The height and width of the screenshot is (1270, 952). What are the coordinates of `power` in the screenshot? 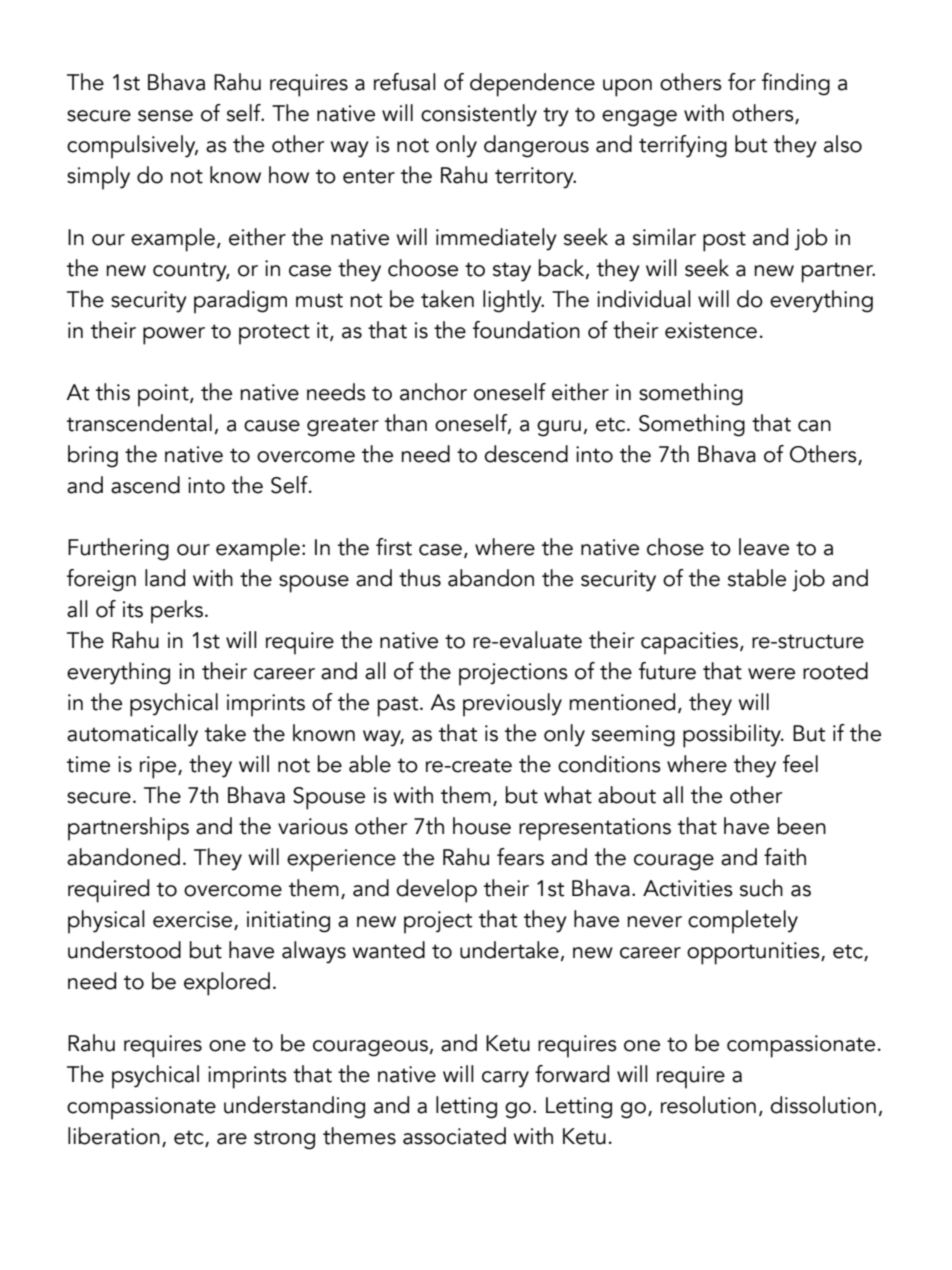 It's located at (174, 336).
